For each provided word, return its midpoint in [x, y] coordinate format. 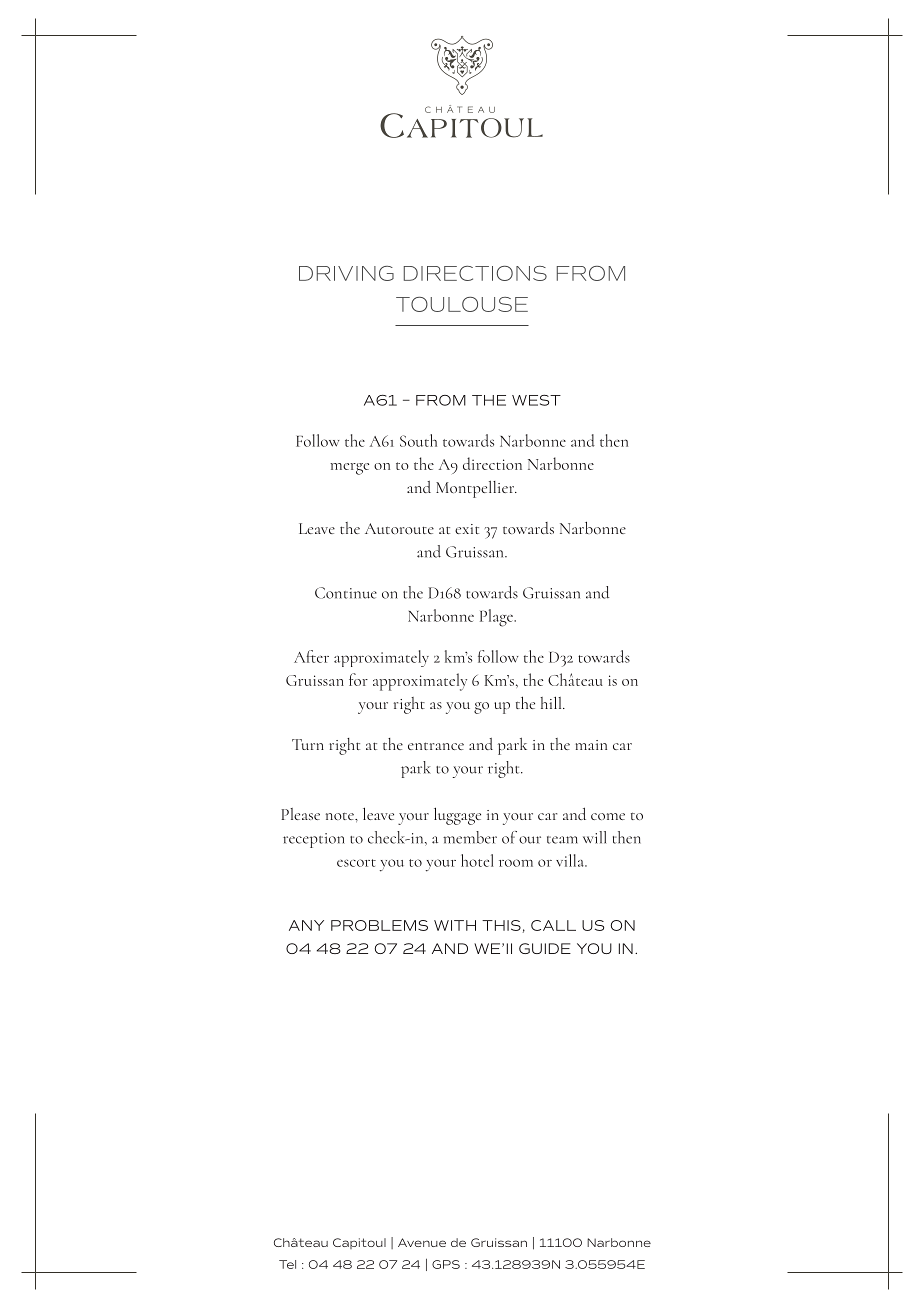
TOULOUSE [462, 304]
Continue [346, 593]
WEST [536, 400]
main [591, 745]
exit [467, 529]
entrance [436, 746]
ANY [306, 925]
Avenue [422, 1242]
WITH [455, 925]
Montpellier [476, 489]
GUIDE [545, 948]
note [341, 816]
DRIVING [346, 273]
